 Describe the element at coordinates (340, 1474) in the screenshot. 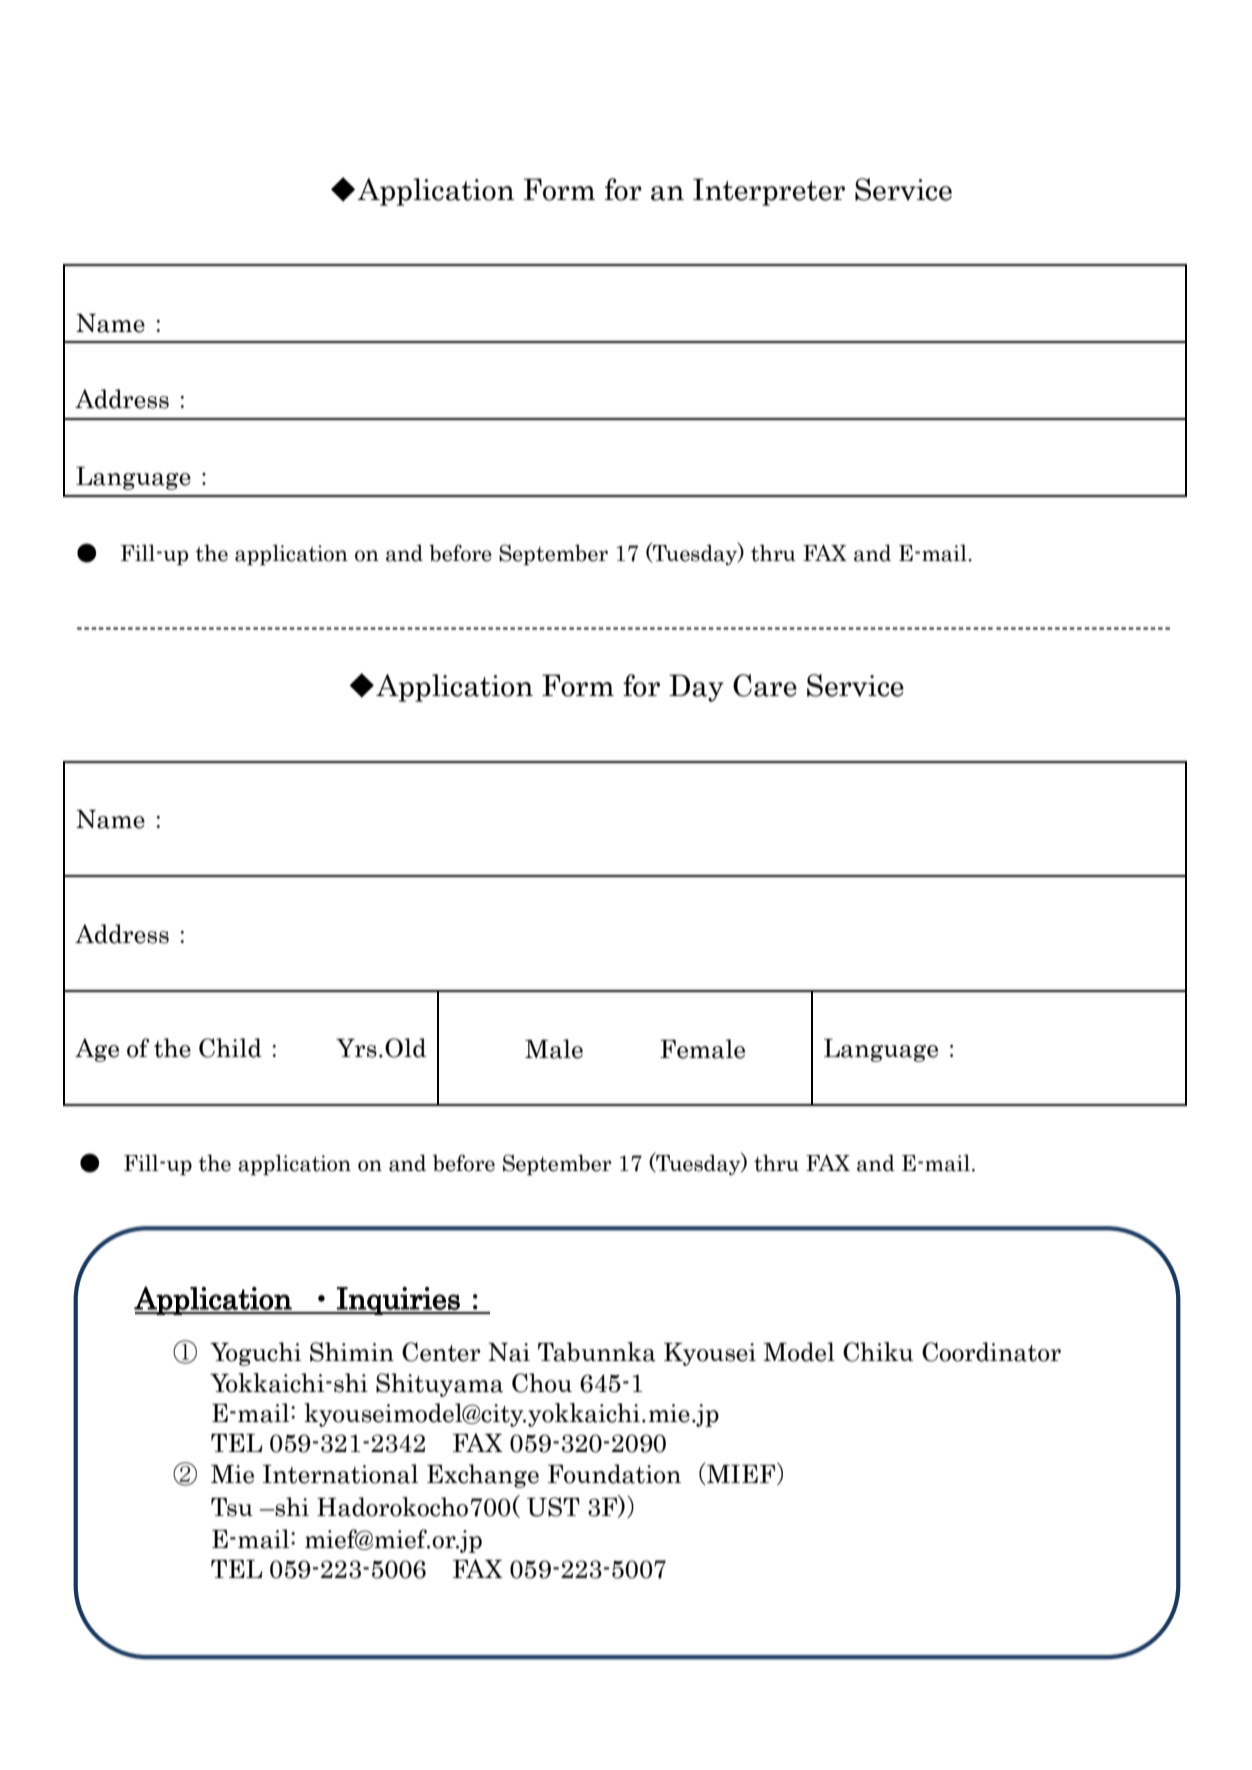

I see `International` at that location.
